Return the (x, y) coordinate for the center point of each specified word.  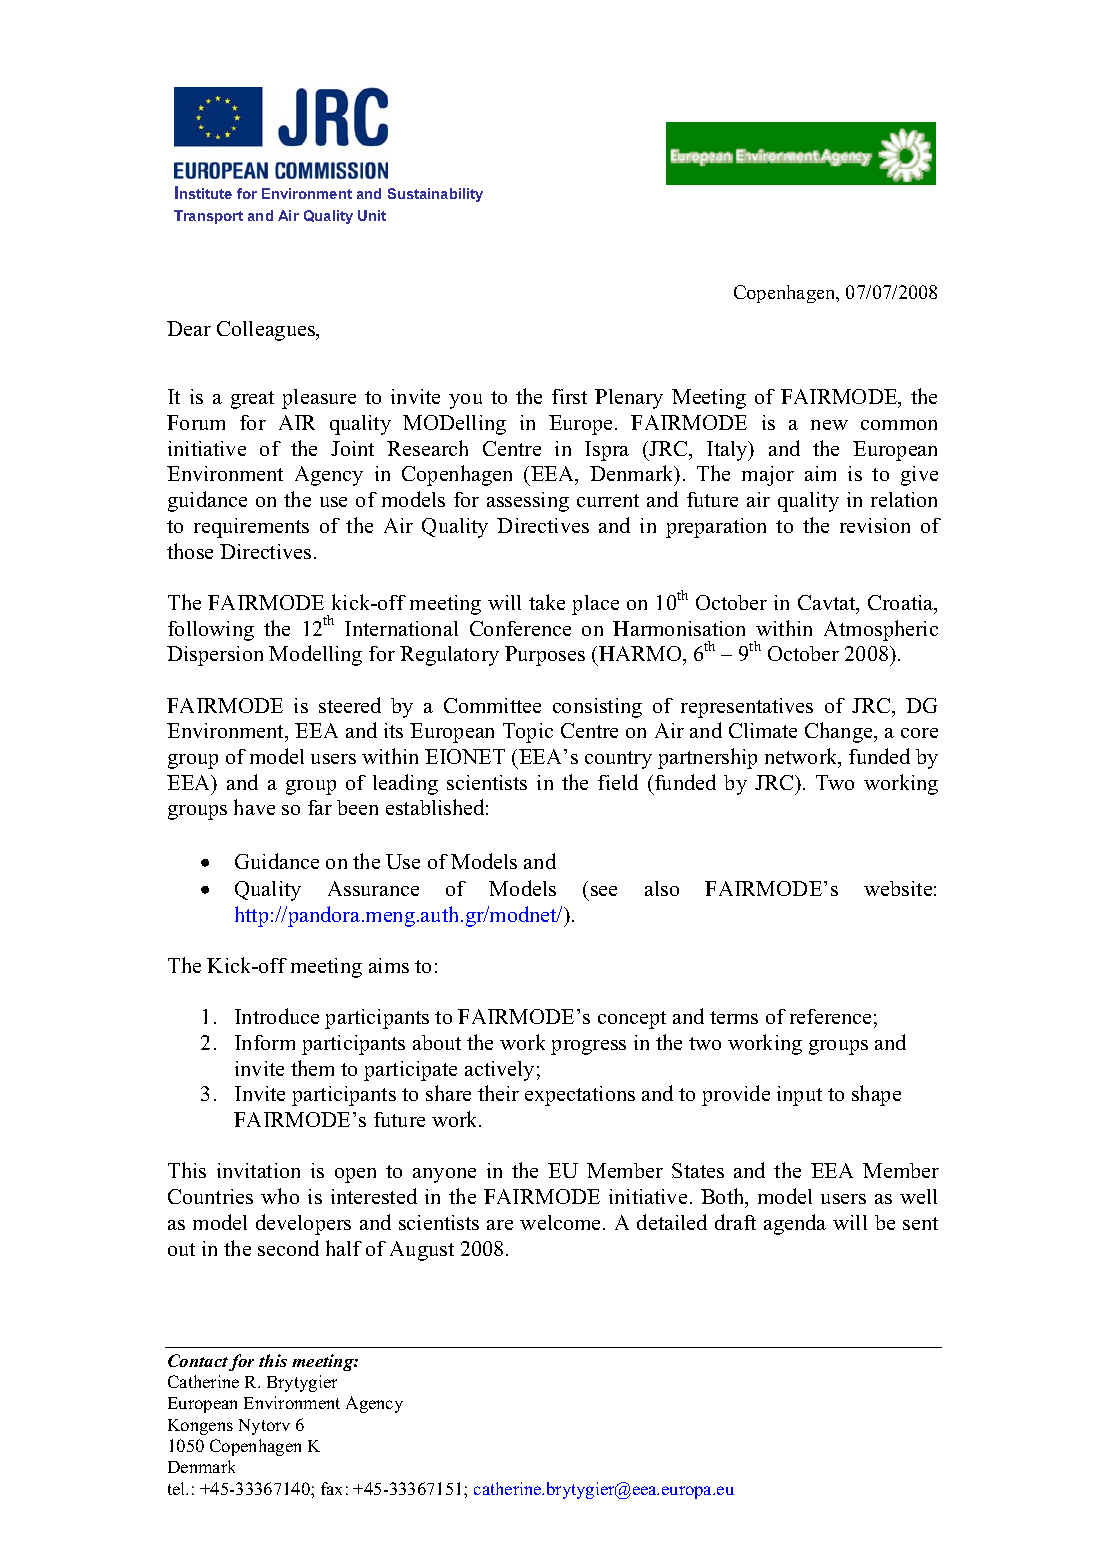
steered (350, 705)
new (829, 425)
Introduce (277, 1016)
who (280, 1196)
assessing (528, 502)
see (604, 891)
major (768, 476)
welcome (562, 1222)
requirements (251, 528)
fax (331, 1488)
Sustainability (435, 195)
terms (734, 1017)
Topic (528, 733)
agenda (795, 1224)
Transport (208, 217)
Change (840, 732)
